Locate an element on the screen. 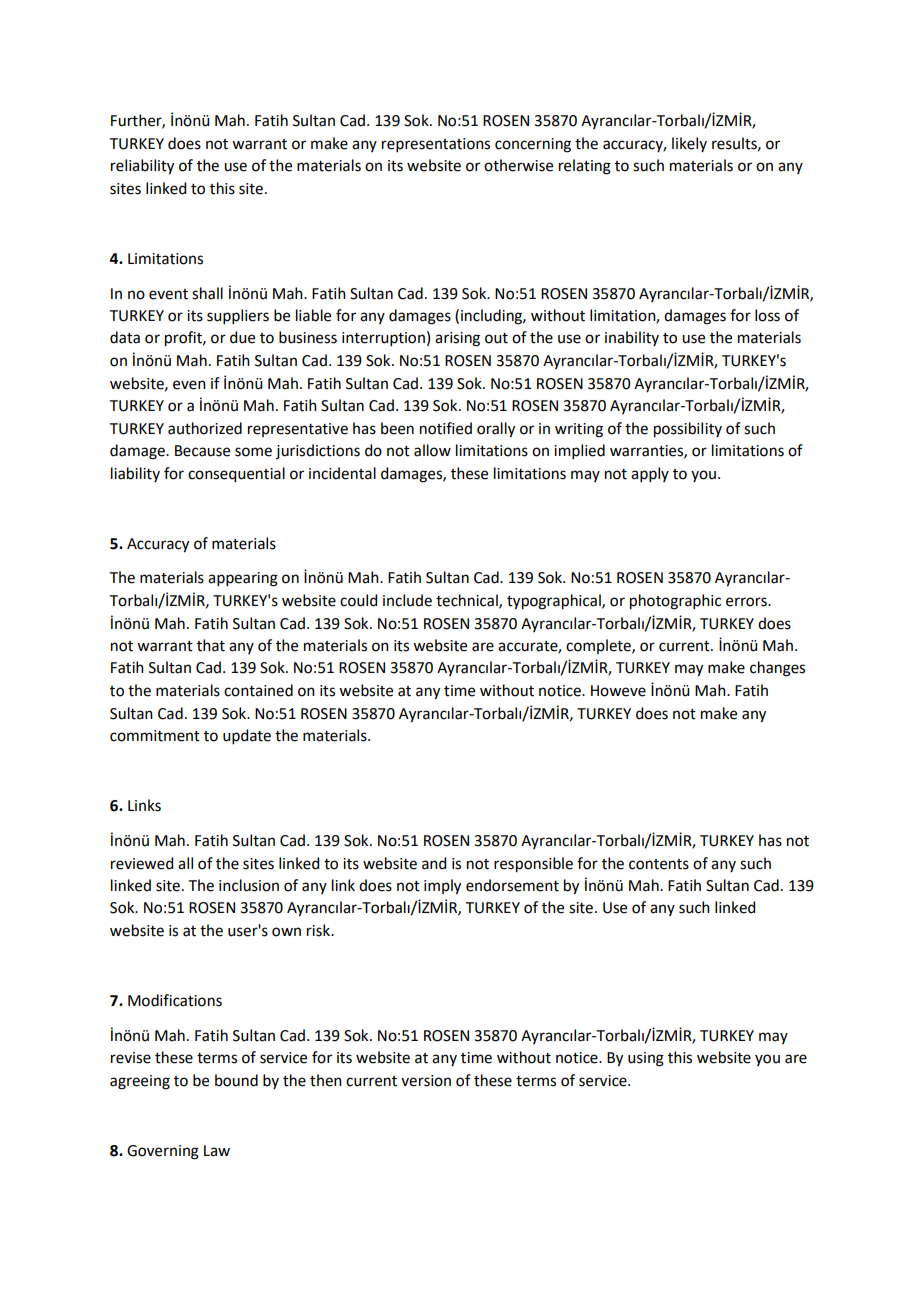 This screenshot has width=924, height=1308. reviewed is located at coordinates (142, 863).
